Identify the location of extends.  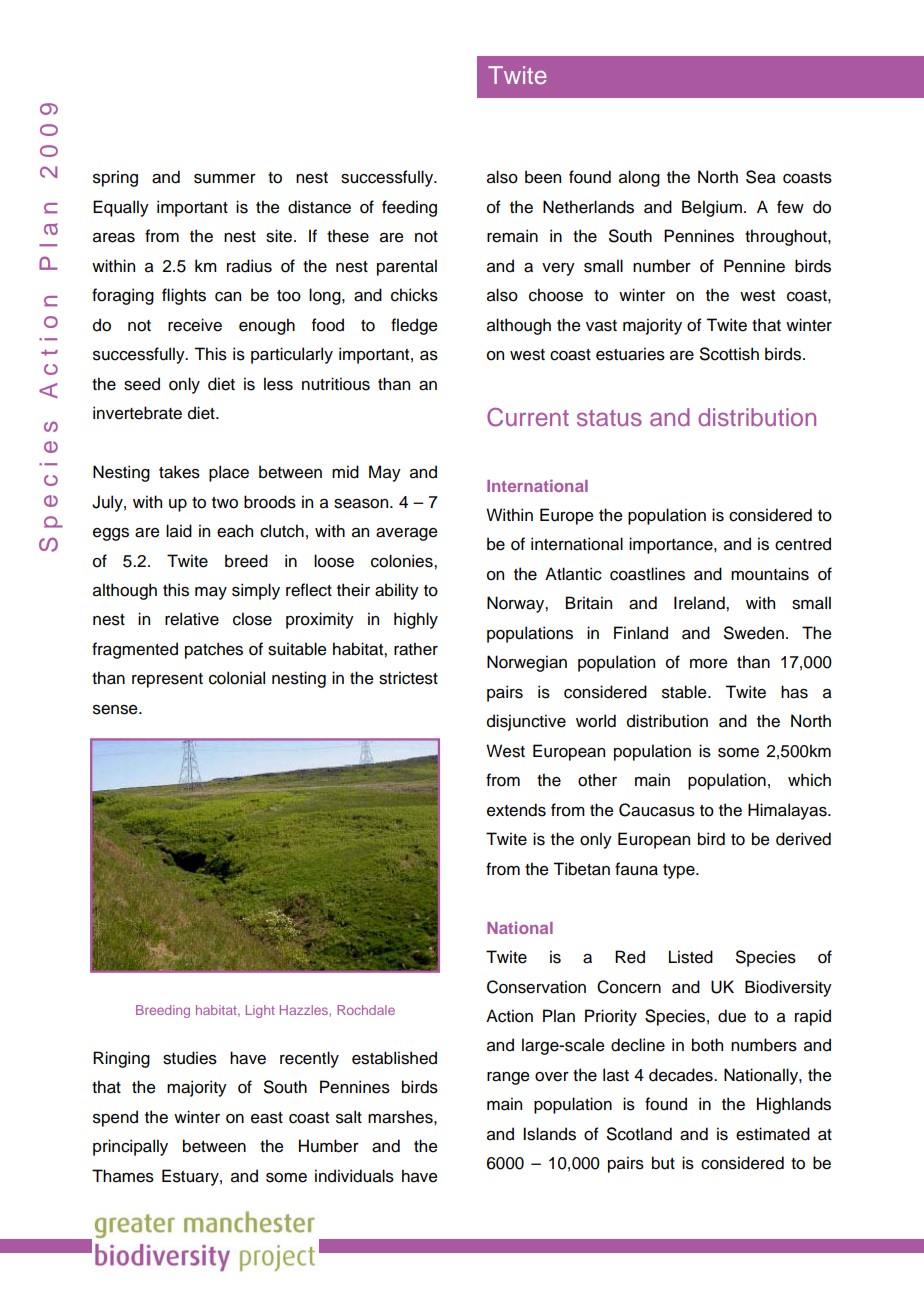
(516, 810).
